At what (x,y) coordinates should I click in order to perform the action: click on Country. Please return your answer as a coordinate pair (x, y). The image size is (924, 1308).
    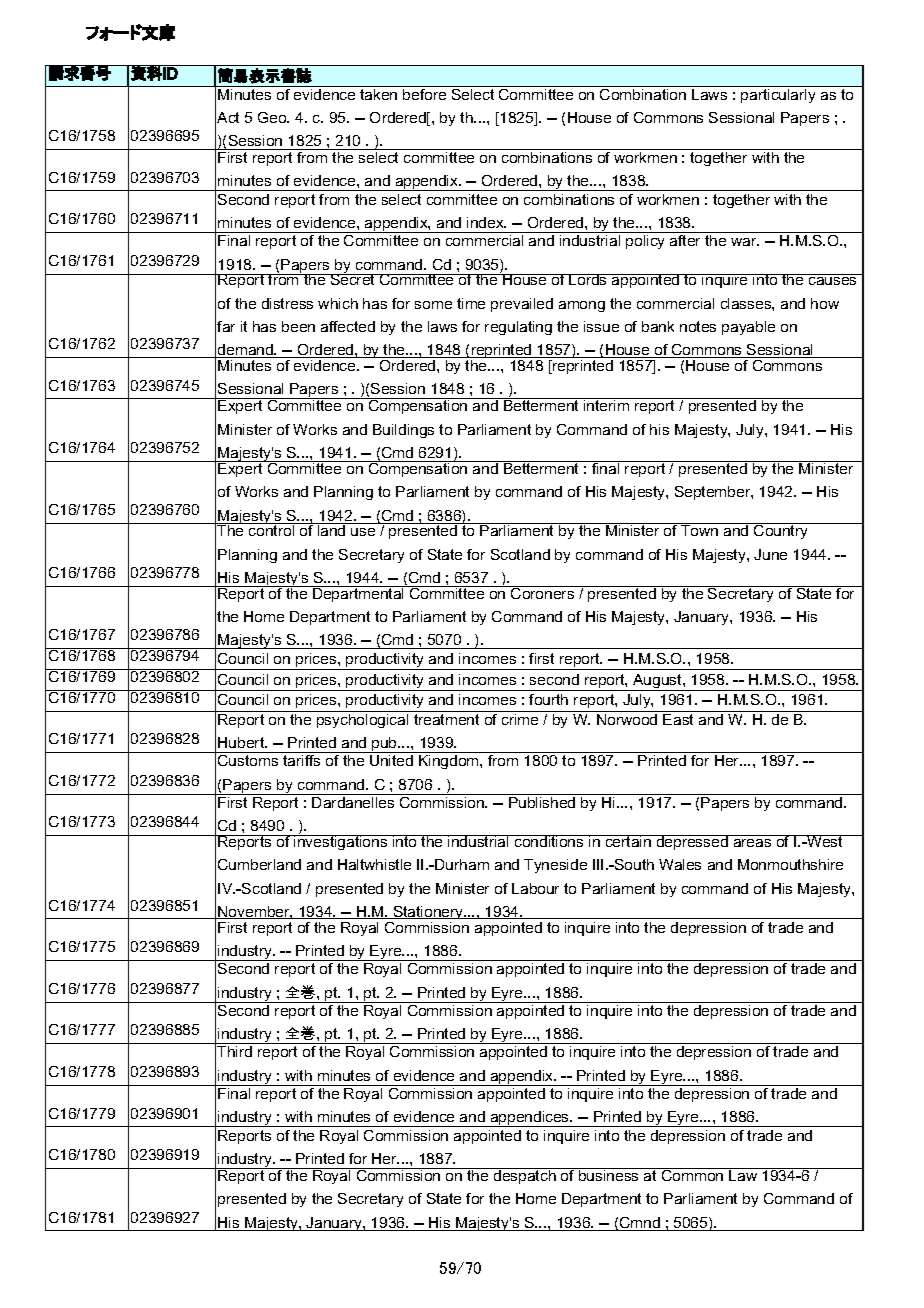
    Looking at the image, I should click on (781, 531).
